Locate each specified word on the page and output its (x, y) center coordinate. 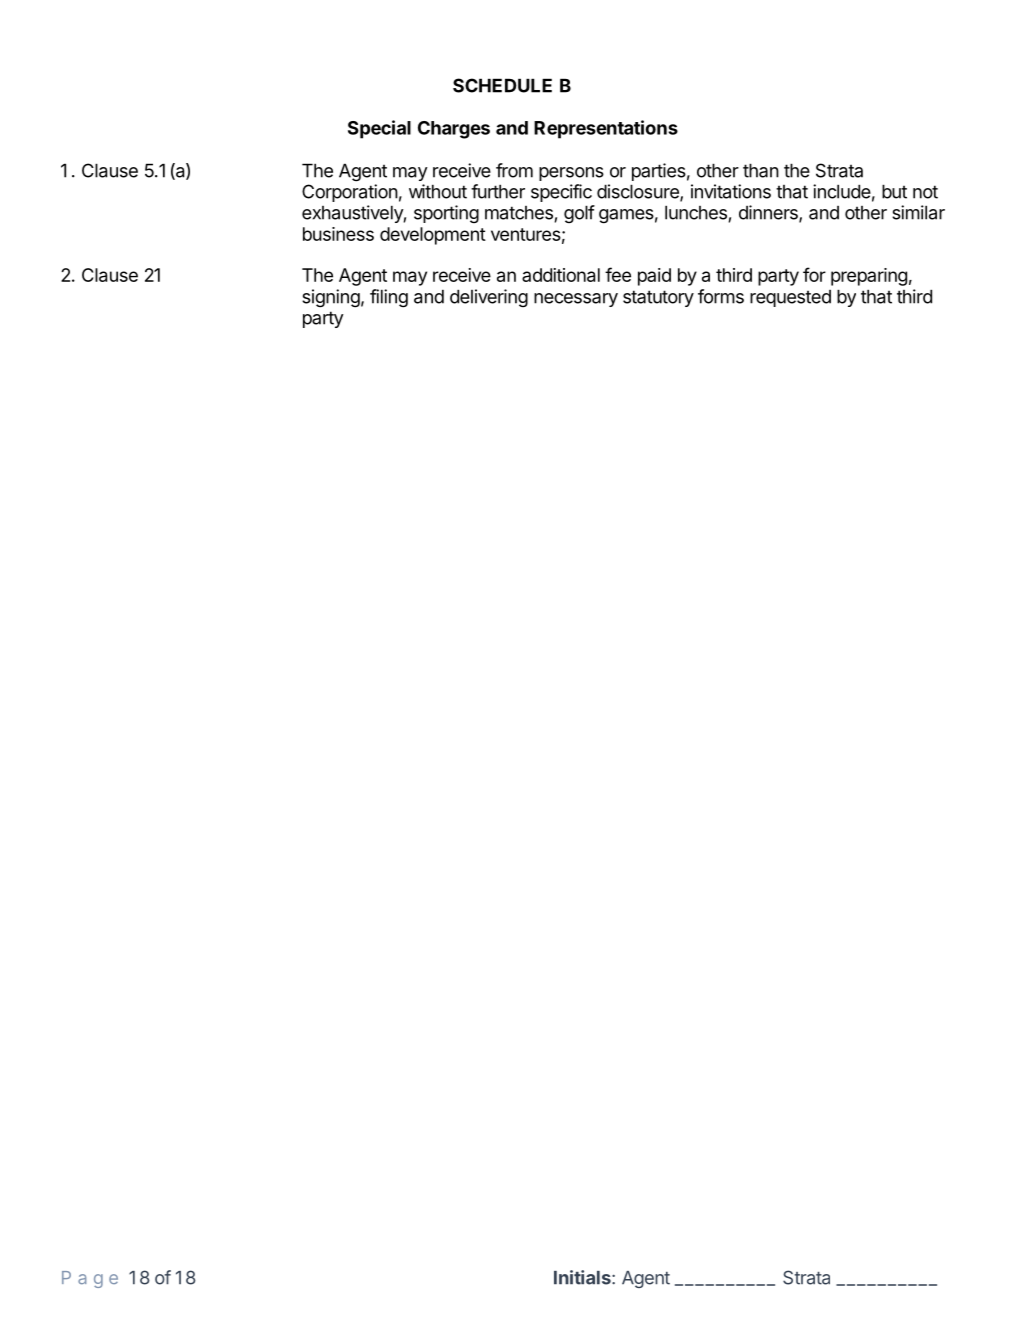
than (761, 170)
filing (389, 298)
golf (579, 214)
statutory (658, 298)
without (438, 191)
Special (379, 129)
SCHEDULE (502, 85)
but (894, 191)
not (925, 192)
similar (918, 212)
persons (571, 174)
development (433, 236)
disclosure (639, 192)
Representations (606, 129)
